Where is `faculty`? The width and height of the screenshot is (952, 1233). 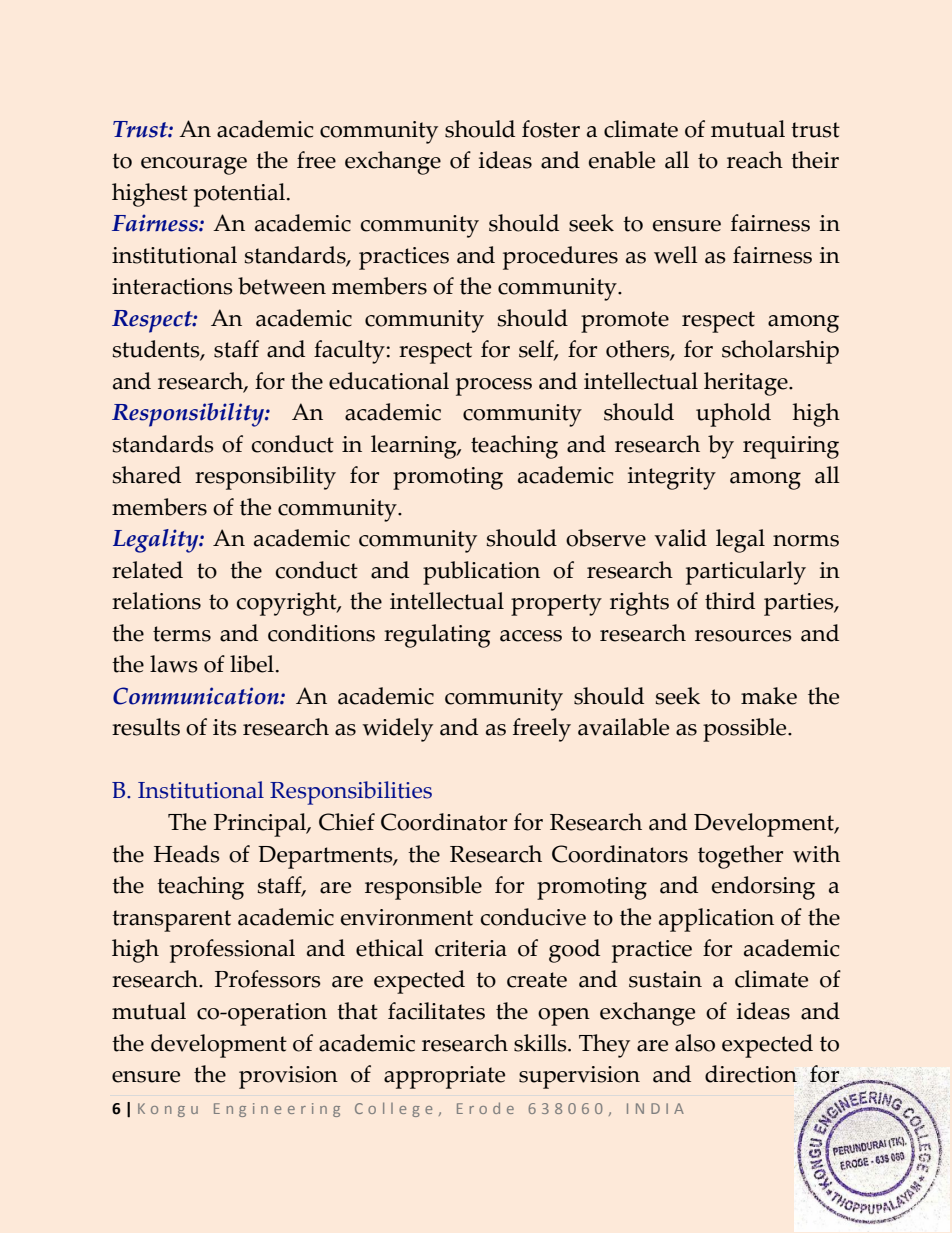
faculty is located at coordinates (349, 352).
